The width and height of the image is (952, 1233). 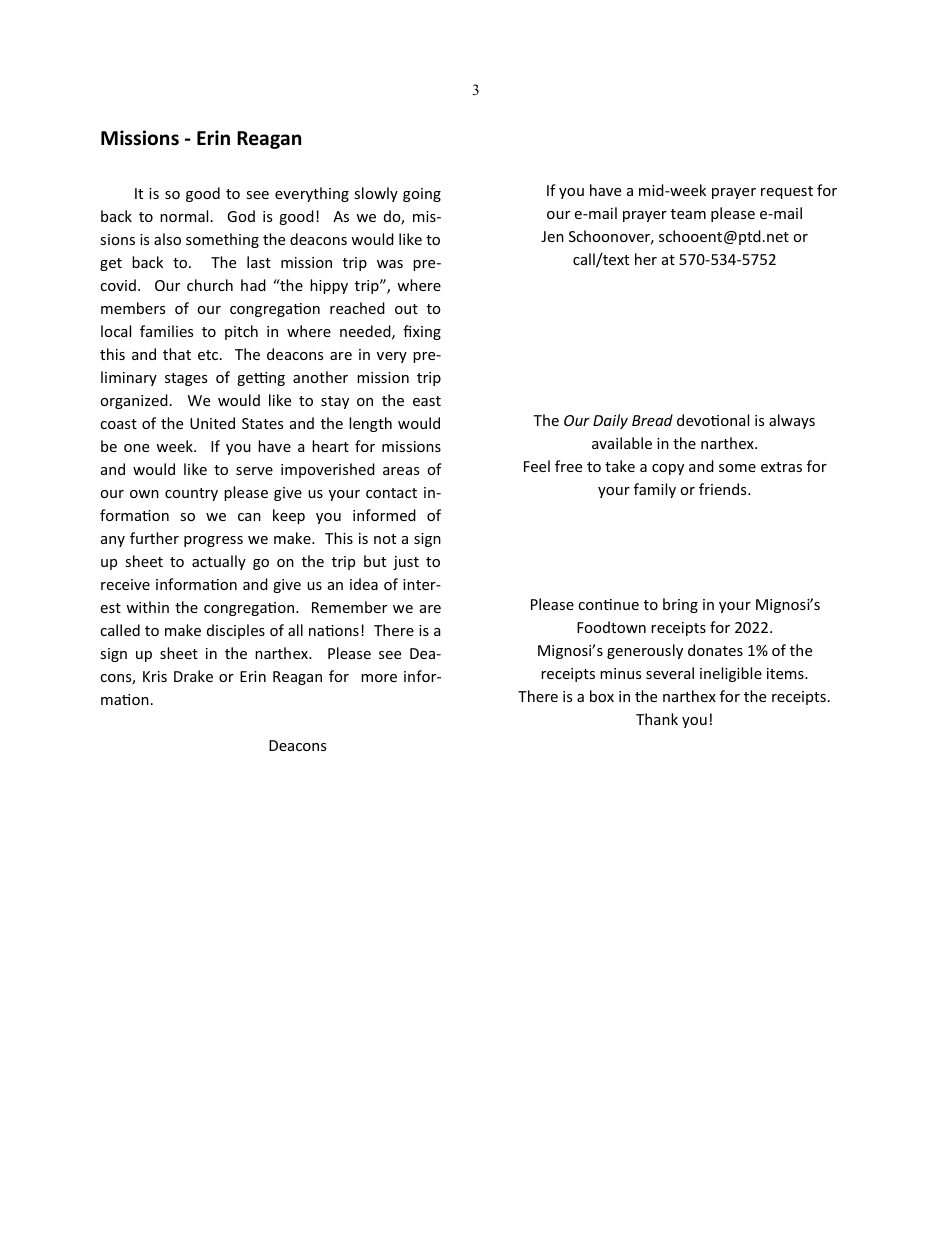 I want to click on Drake, so click(x=193, y=676).
